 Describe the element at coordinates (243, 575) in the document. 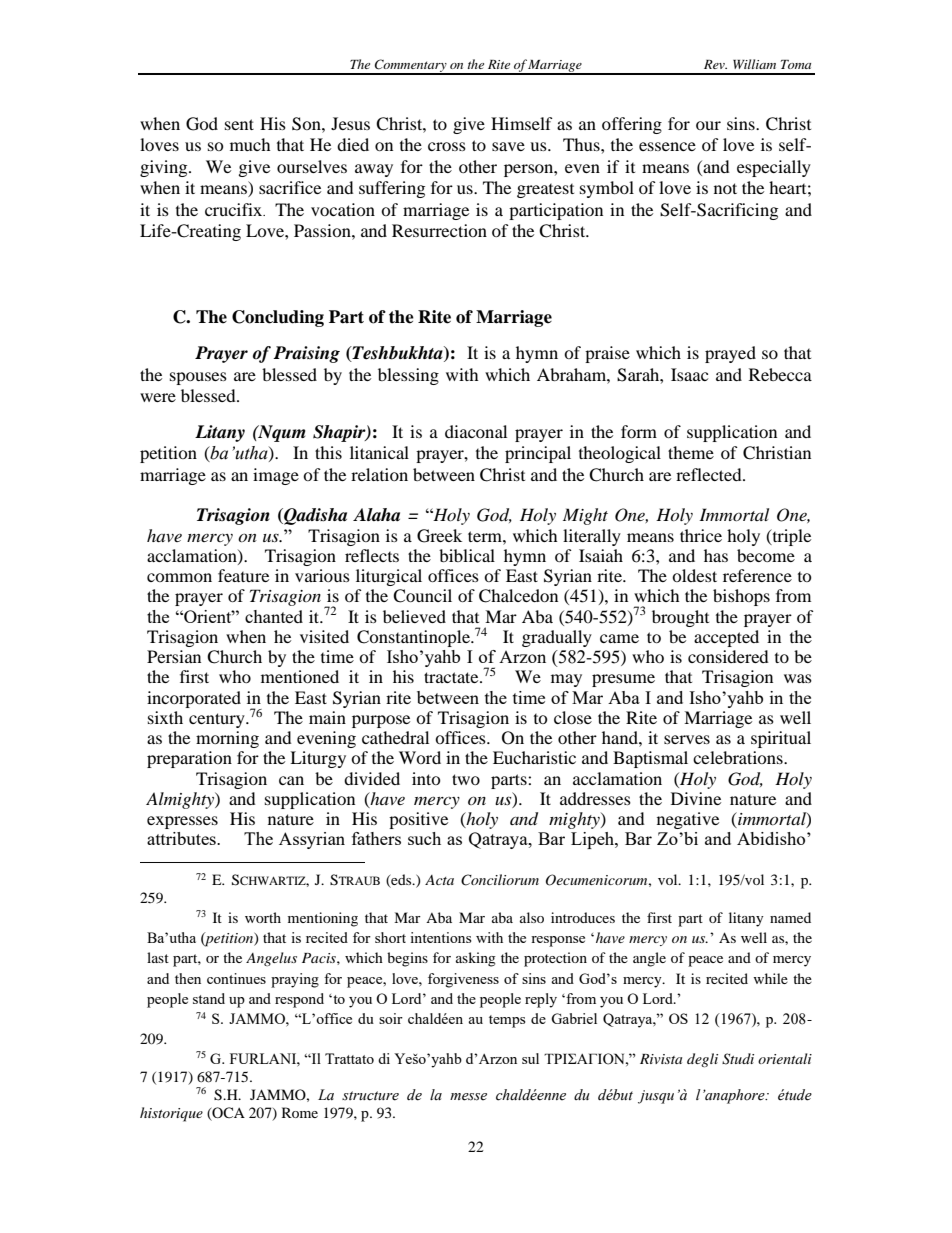

I see `feature` at that location.
